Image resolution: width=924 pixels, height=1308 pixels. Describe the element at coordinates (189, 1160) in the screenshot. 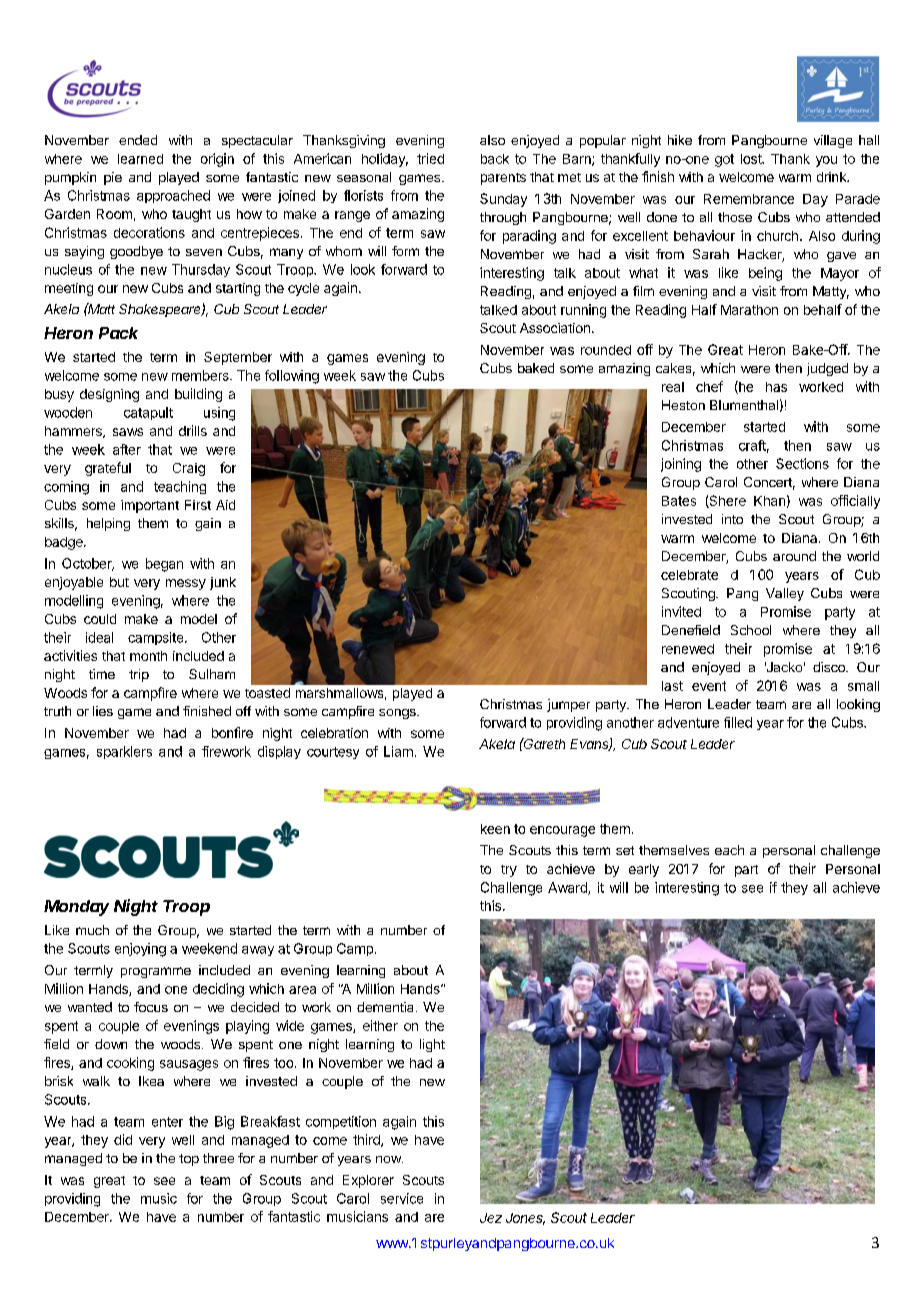

I see `top` at that location.
